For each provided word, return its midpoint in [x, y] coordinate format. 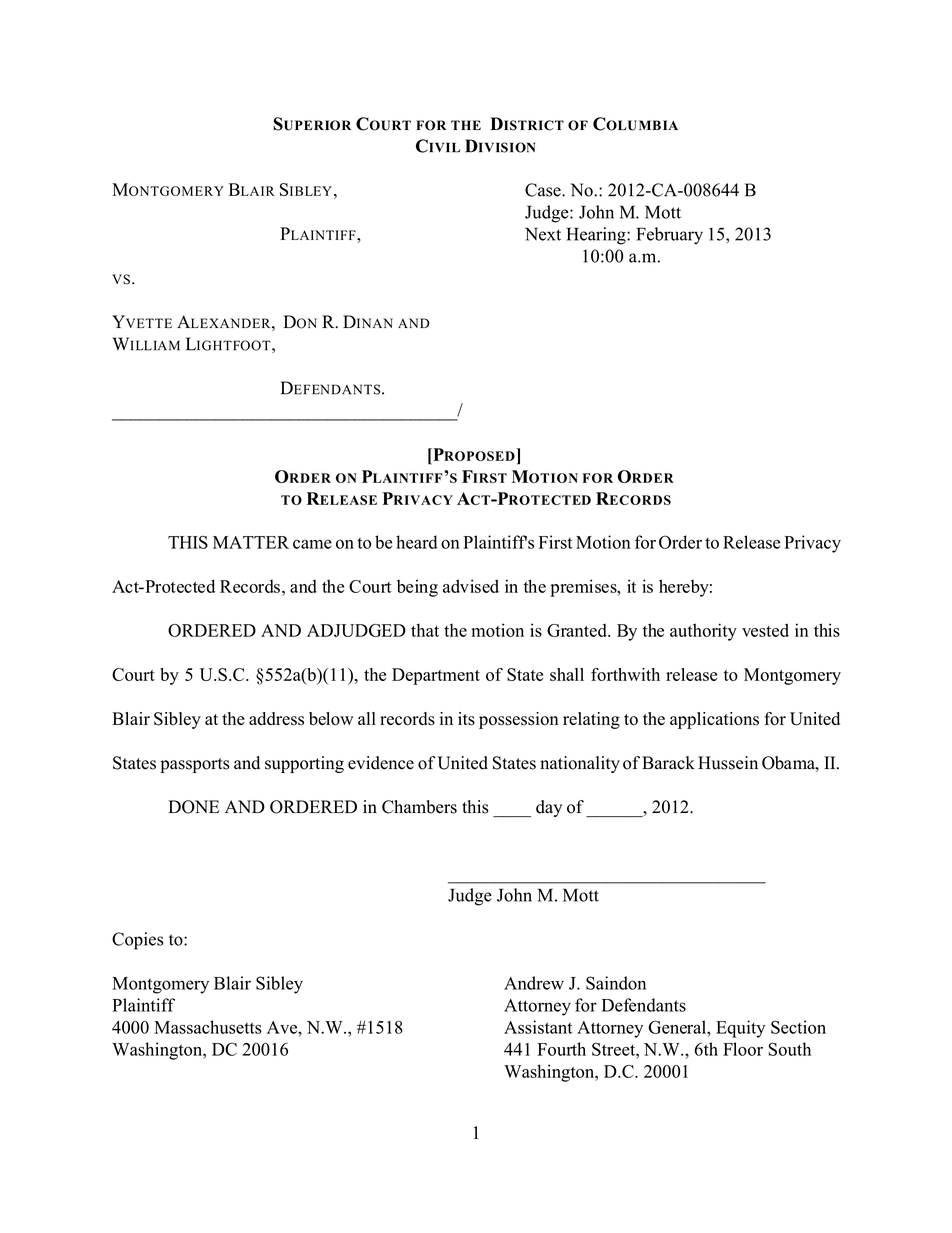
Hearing [597, 236]
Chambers [419, 807]
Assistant [538, 1027]
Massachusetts [208, 1027]
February [669, 236]
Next [543, 234]
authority [703, 632]
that [425, 630]
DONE [194, 807]
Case [544, 190]
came [312, 544]
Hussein [728, 763]
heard [417, 542]
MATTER [251, 542]
